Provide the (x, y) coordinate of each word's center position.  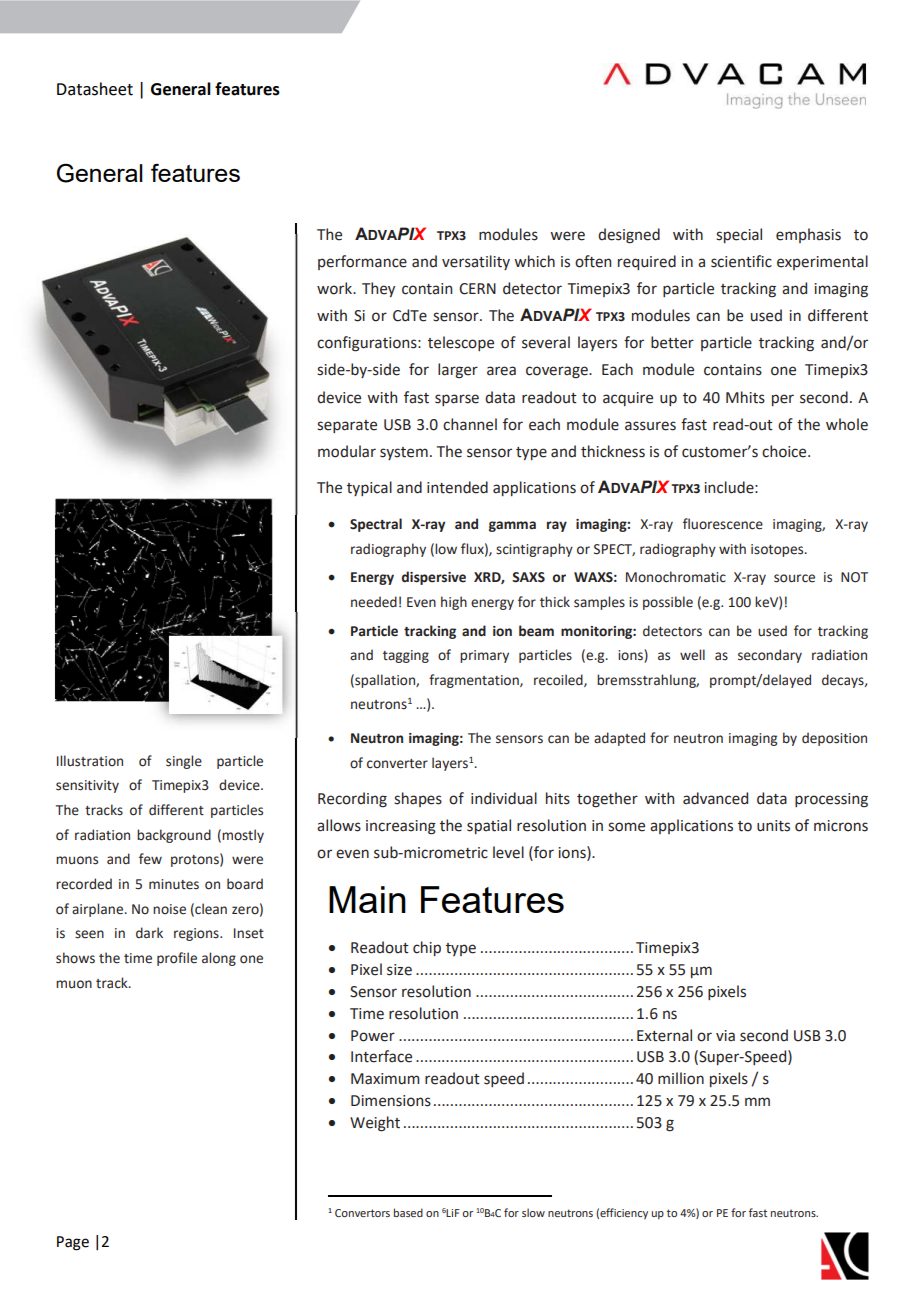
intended (457, 487)
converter (397, 764)
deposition (834, 739)
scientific (741, 261)
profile (177, 959)
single (184, 762)
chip (427, 948)
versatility (476, 262)
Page (73, 1243)
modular (347, 451)
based (408, 1212)
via (725, 1036)
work (336, 288)
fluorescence (723, 524)
